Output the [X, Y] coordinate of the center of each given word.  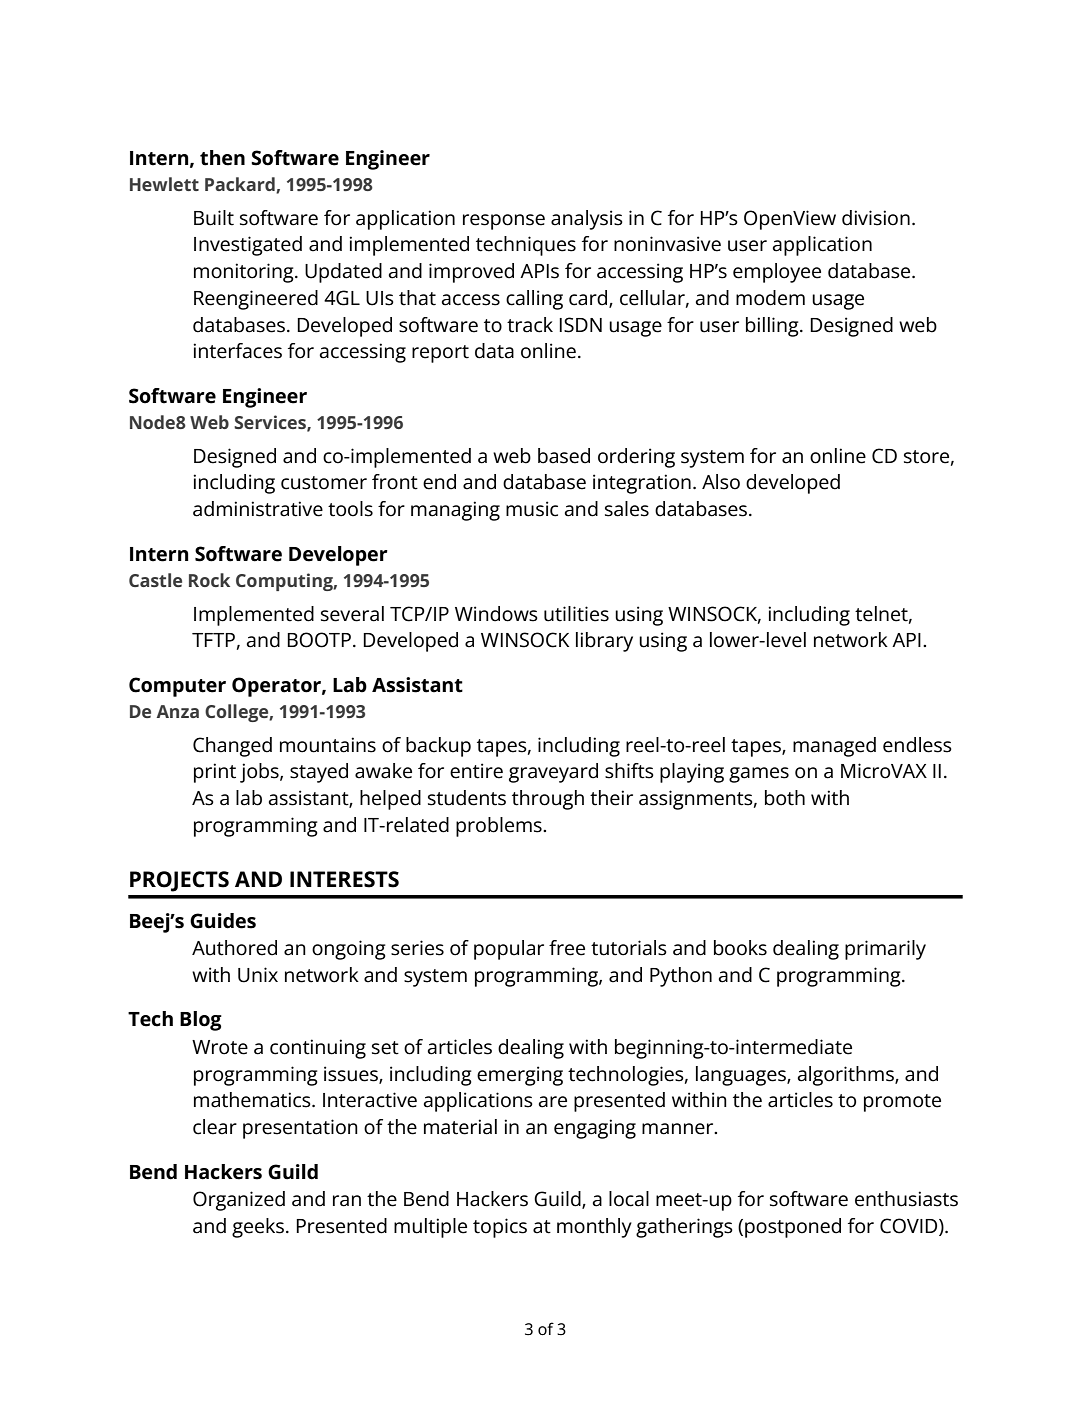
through [548, 800]
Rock [209, 580]
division [876, 218]
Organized [239, 1201]
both [785, 798]
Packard [241, 185]
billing [773, 327]
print [215, 773]
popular [509, 950]
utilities [576, 614]
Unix [258, 975]
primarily [885, 950]
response [504, 222]
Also [721, 482]
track [530, 325]
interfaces [237, 351]
